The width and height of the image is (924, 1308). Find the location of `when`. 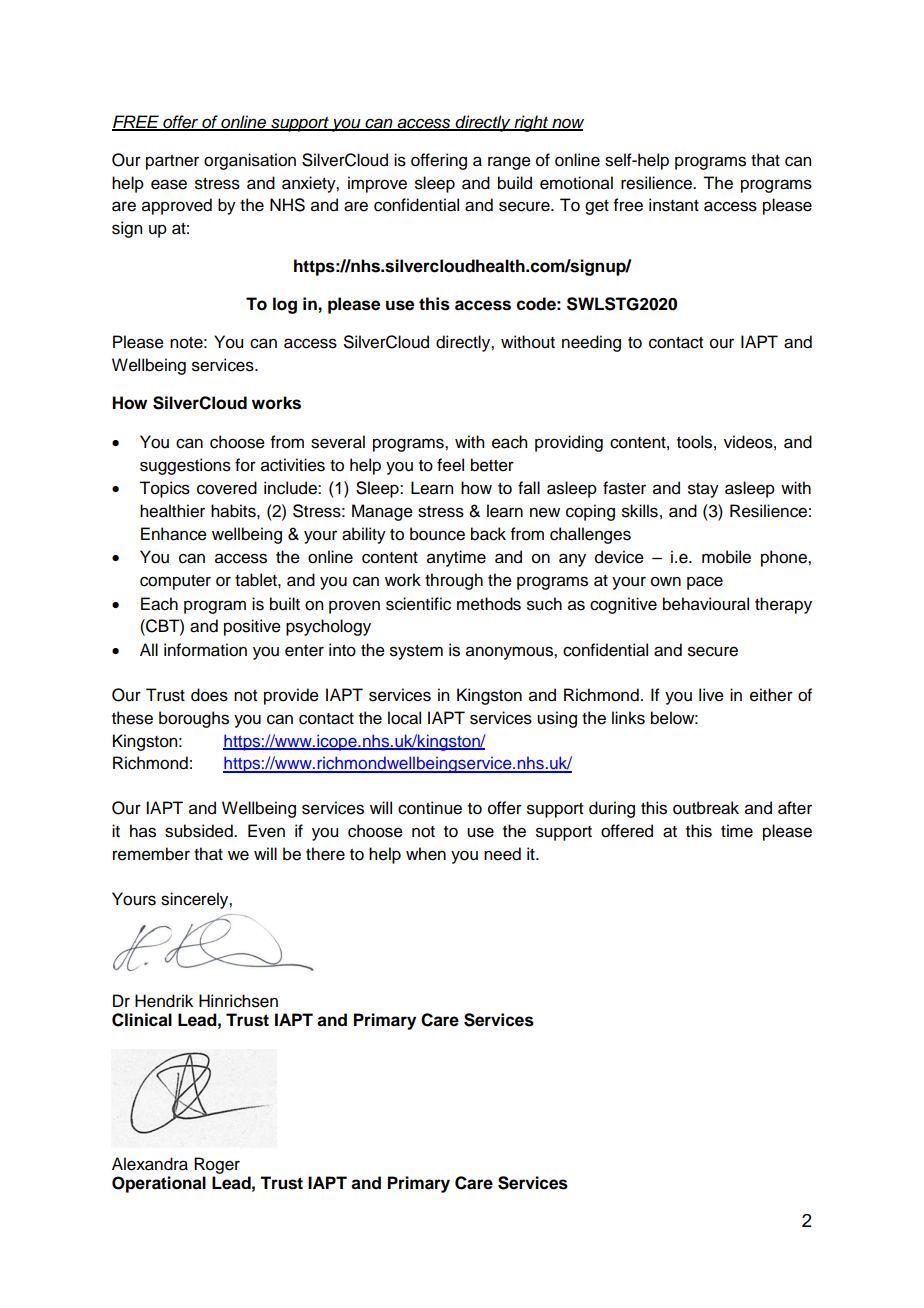

when is located at coordinates (426, 854).
